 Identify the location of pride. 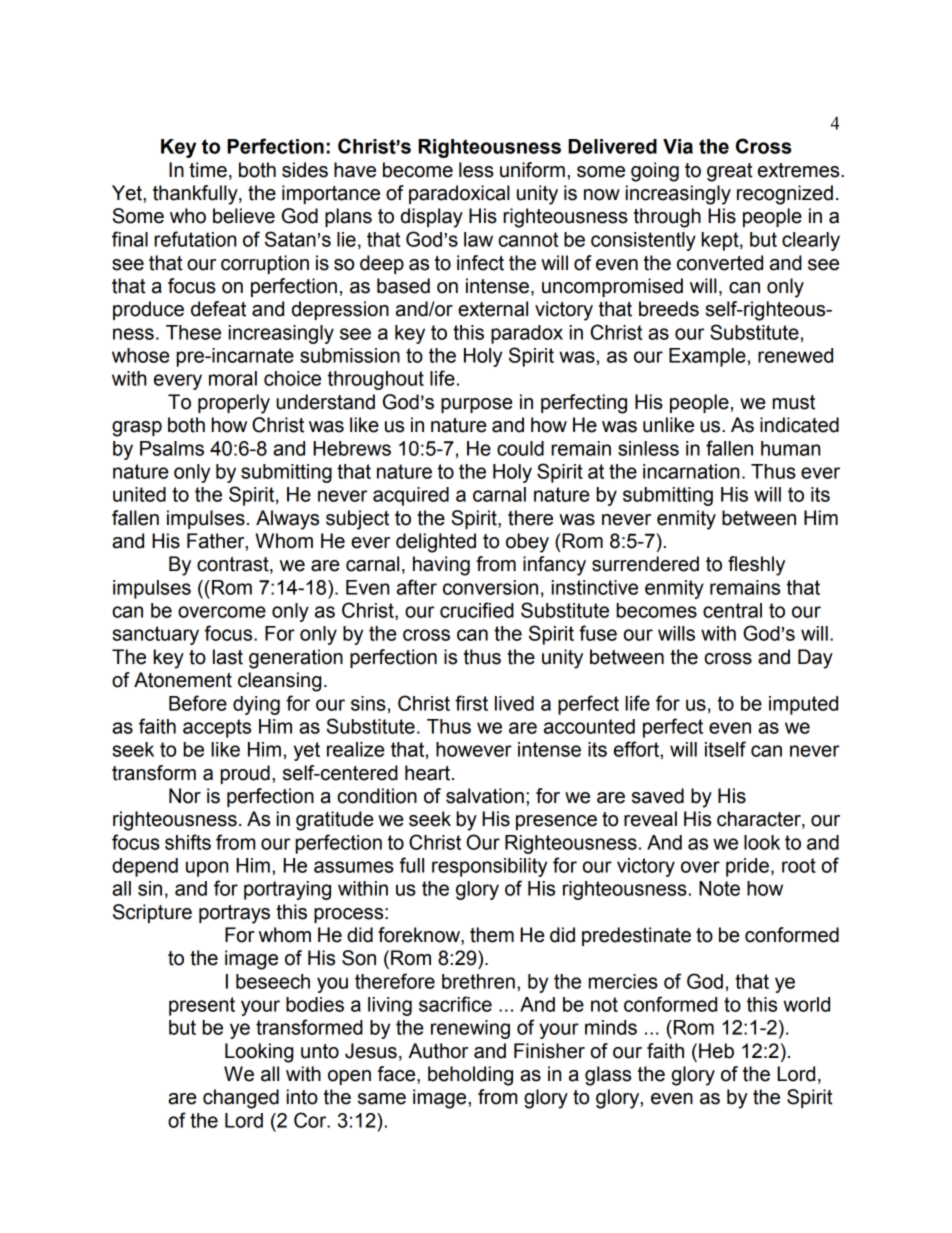
(747, 867).
